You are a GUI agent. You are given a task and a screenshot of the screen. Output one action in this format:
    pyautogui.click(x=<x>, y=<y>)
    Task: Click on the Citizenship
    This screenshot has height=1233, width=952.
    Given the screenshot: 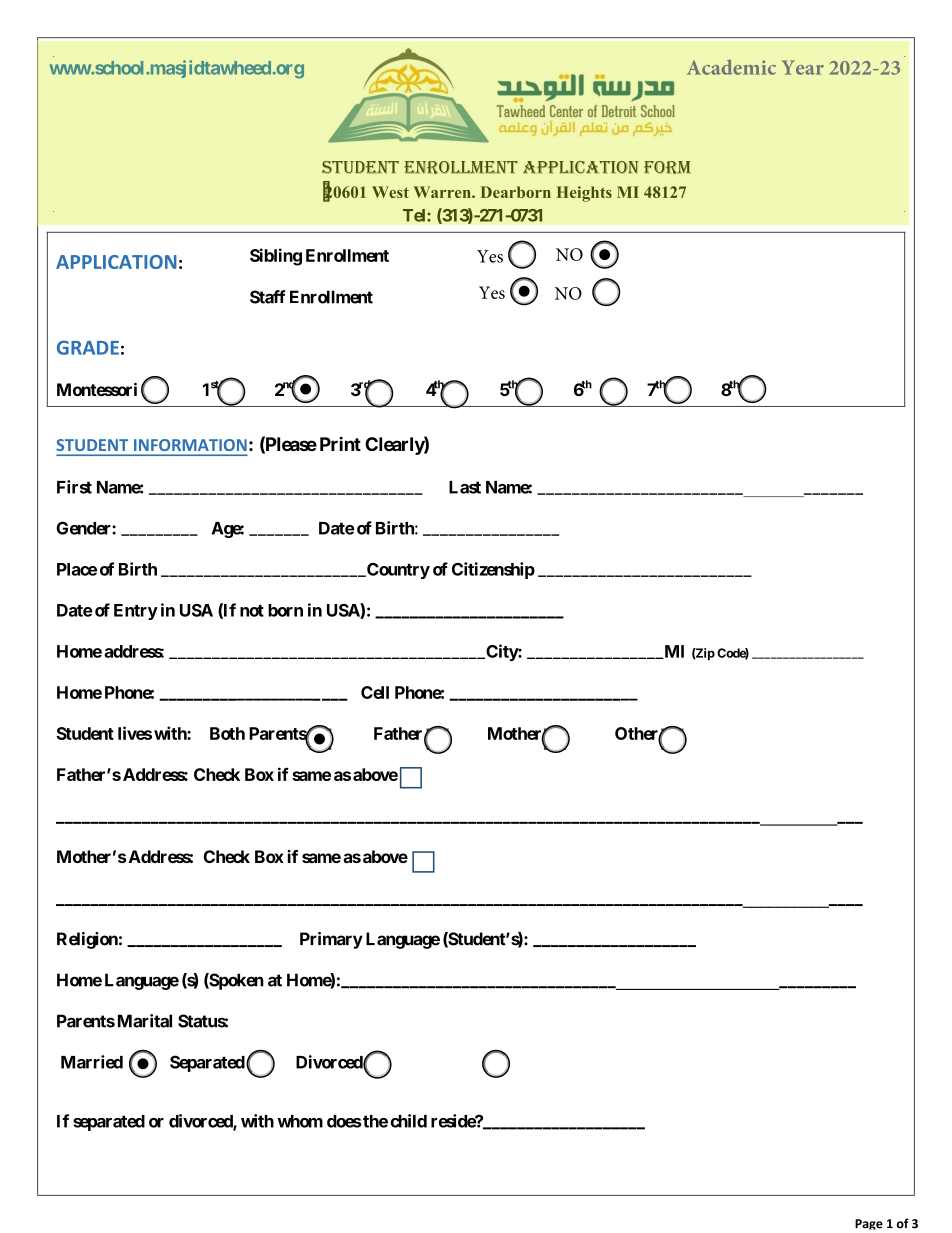 What is the action you would take?
    pyautogui.click(x=493, y=570)
